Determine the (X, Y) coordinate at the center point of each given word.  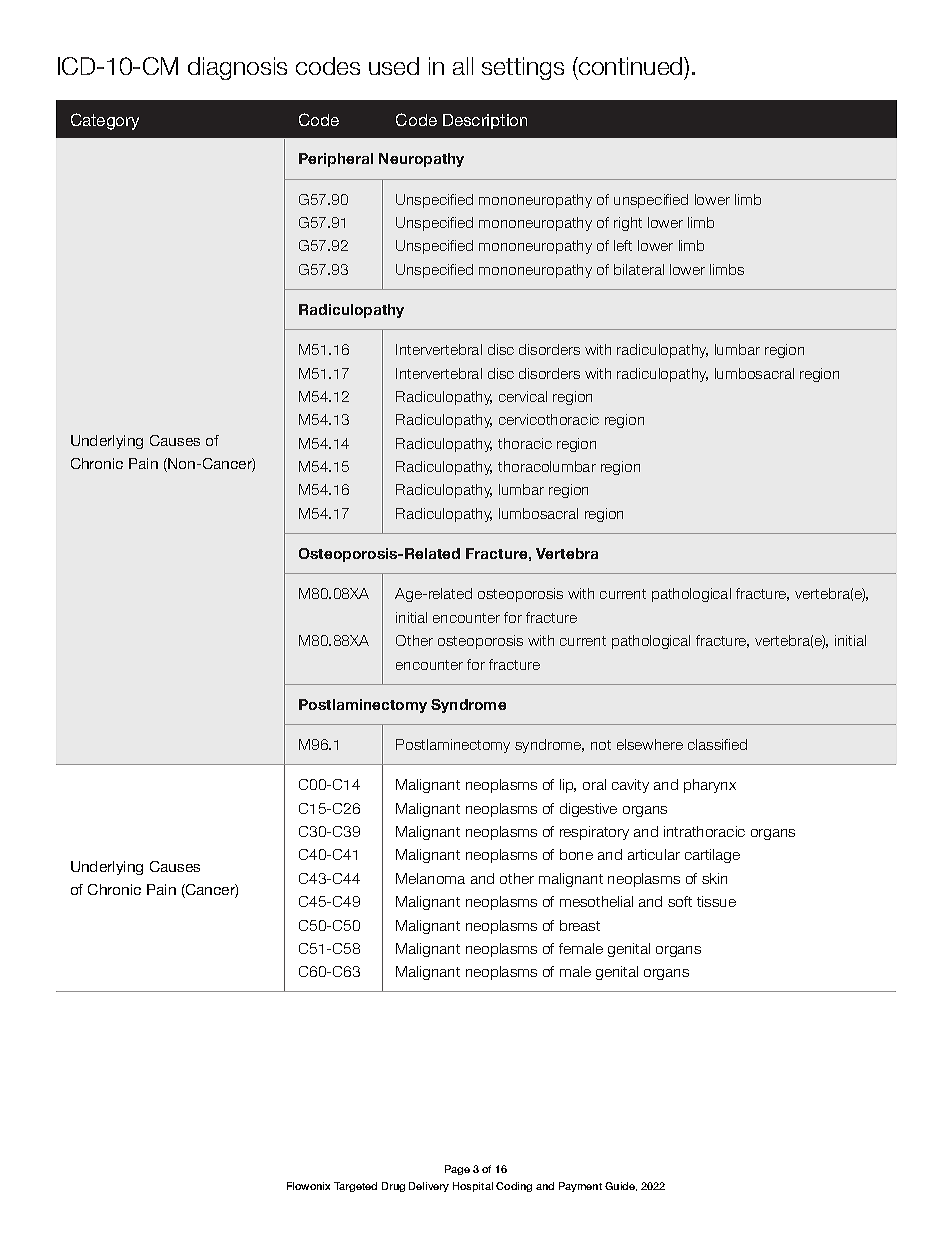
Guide (621, 1186)
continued (631, 66)
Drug (393, 1187)
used (394, 66)
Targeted (355, 1187)
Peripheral (336, 160)
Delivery (429, 1187)
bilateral (639, 269)
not (601, 745)
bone (576, 854)
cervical (523, 396)
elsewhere (650, 744)
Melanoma (430, 878)
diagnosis (237, 68)
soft (680, 901)
